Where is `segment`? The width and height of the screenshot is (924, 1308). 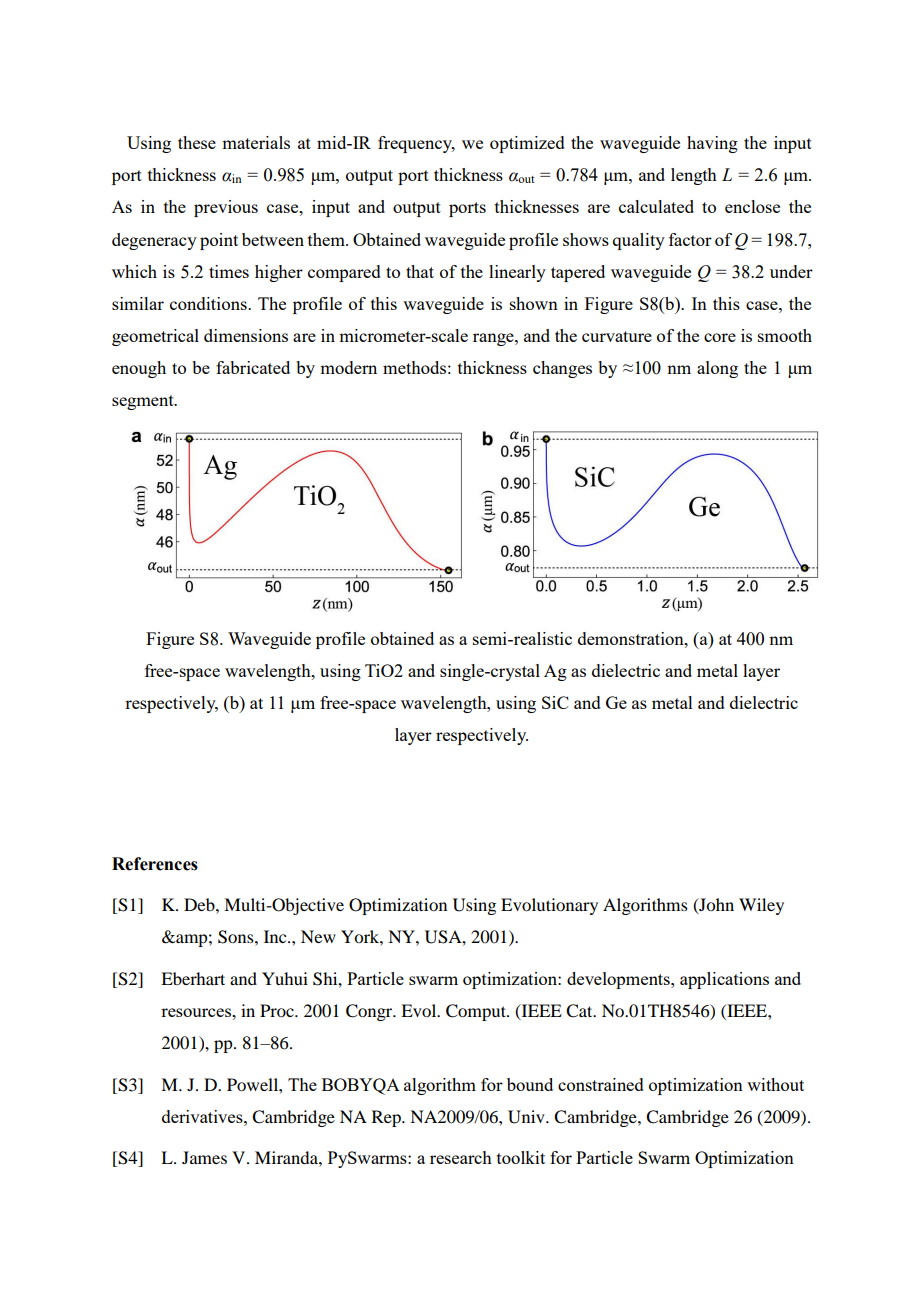 segment is located at coordinates (144, 402).
